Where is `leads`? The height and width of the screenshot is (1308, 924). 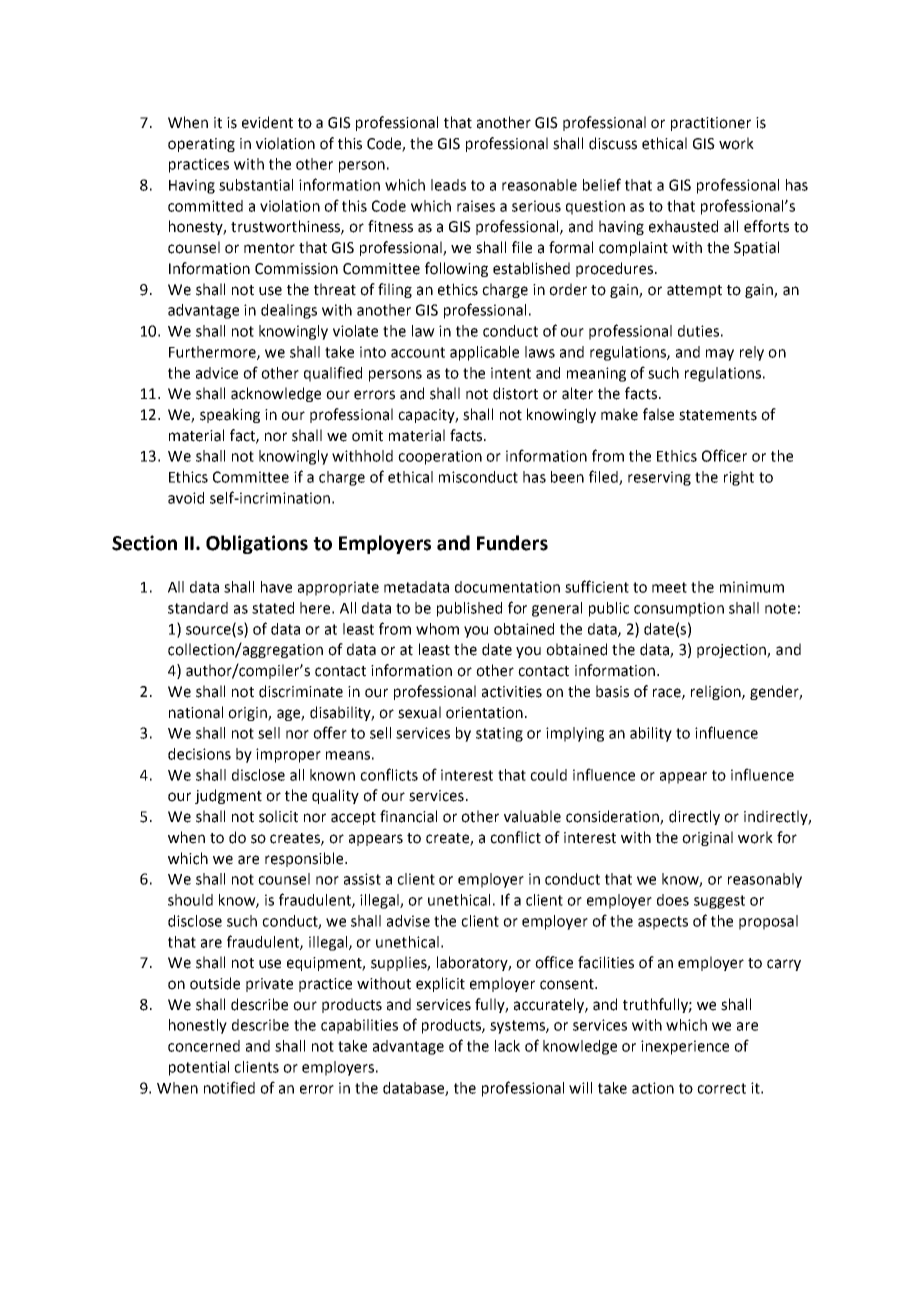 leads is located at coordinates (448, 185).
